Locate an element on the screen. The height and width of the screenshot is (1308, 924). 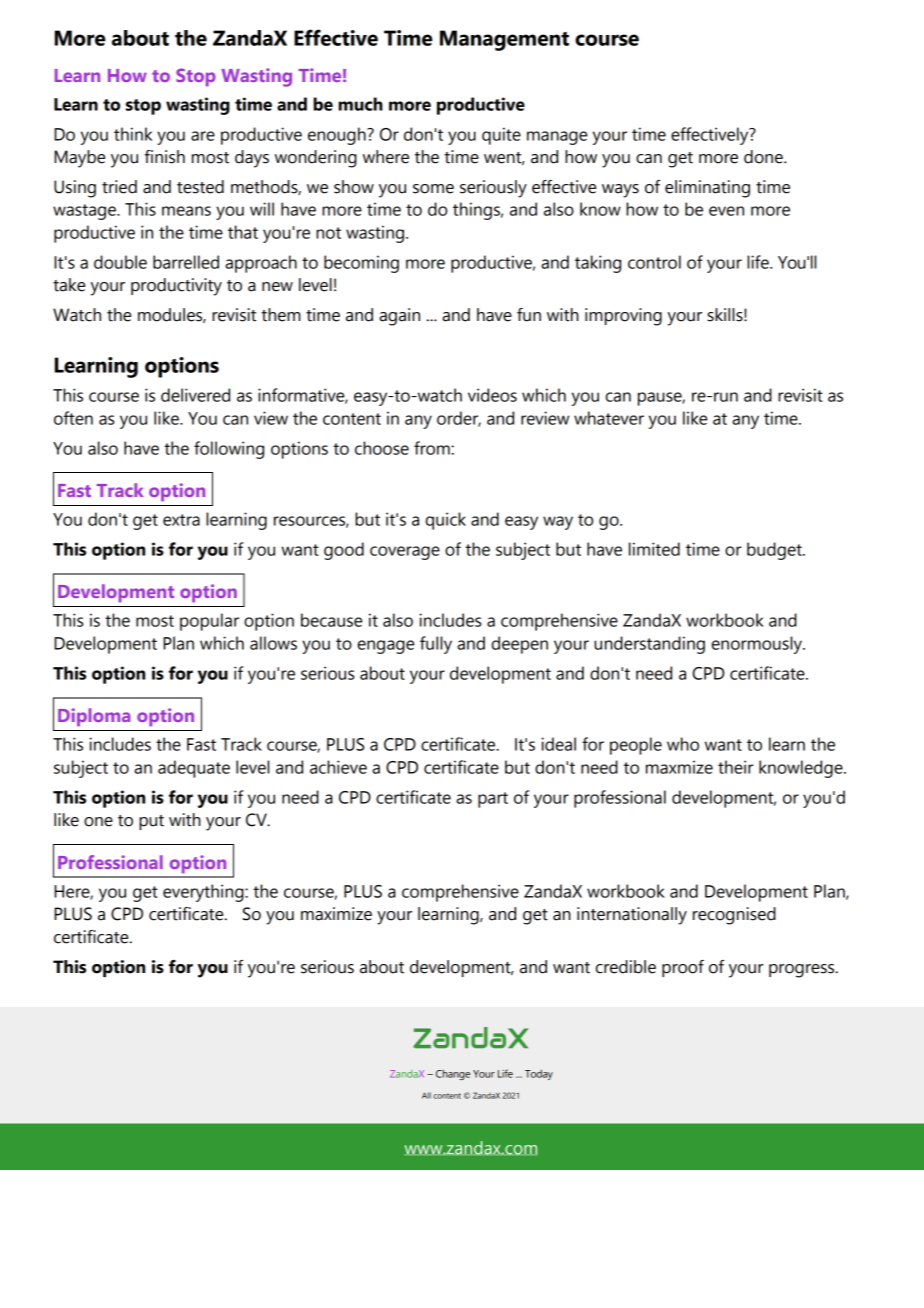
done is located at coordinates (764, 157).
